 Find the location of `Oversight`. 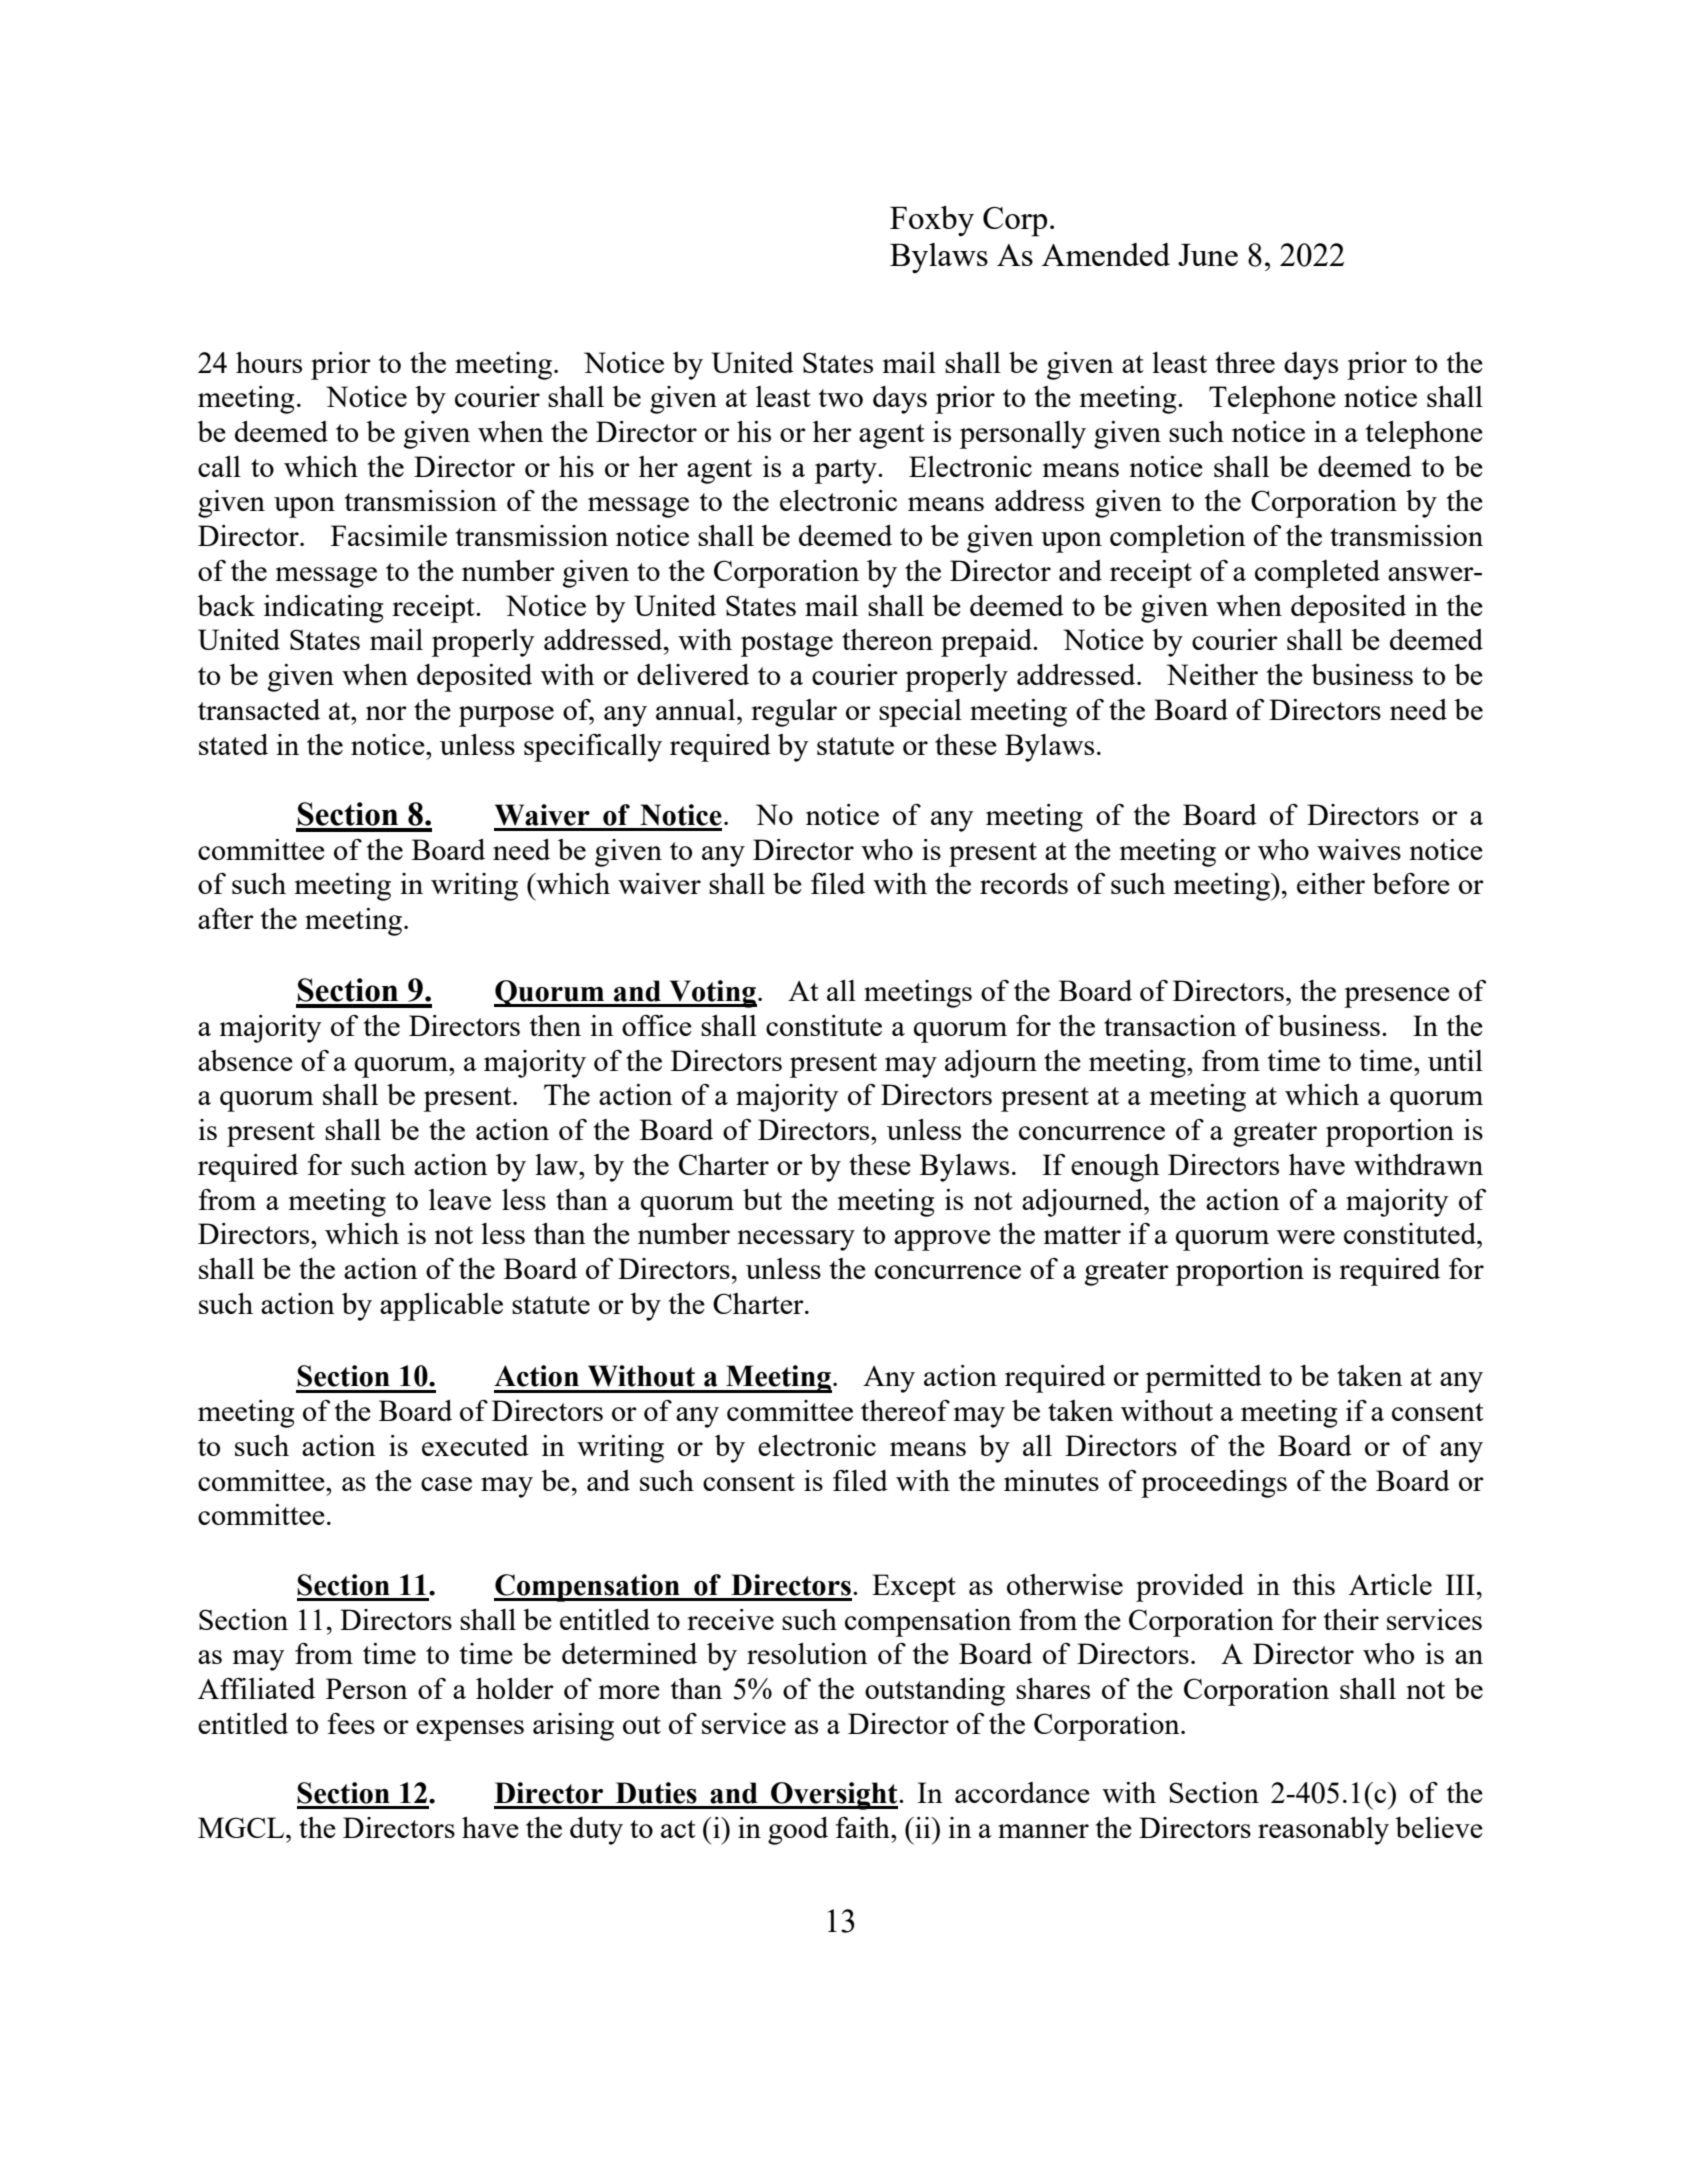

Oversight is located at coordinates (834, 1796).
